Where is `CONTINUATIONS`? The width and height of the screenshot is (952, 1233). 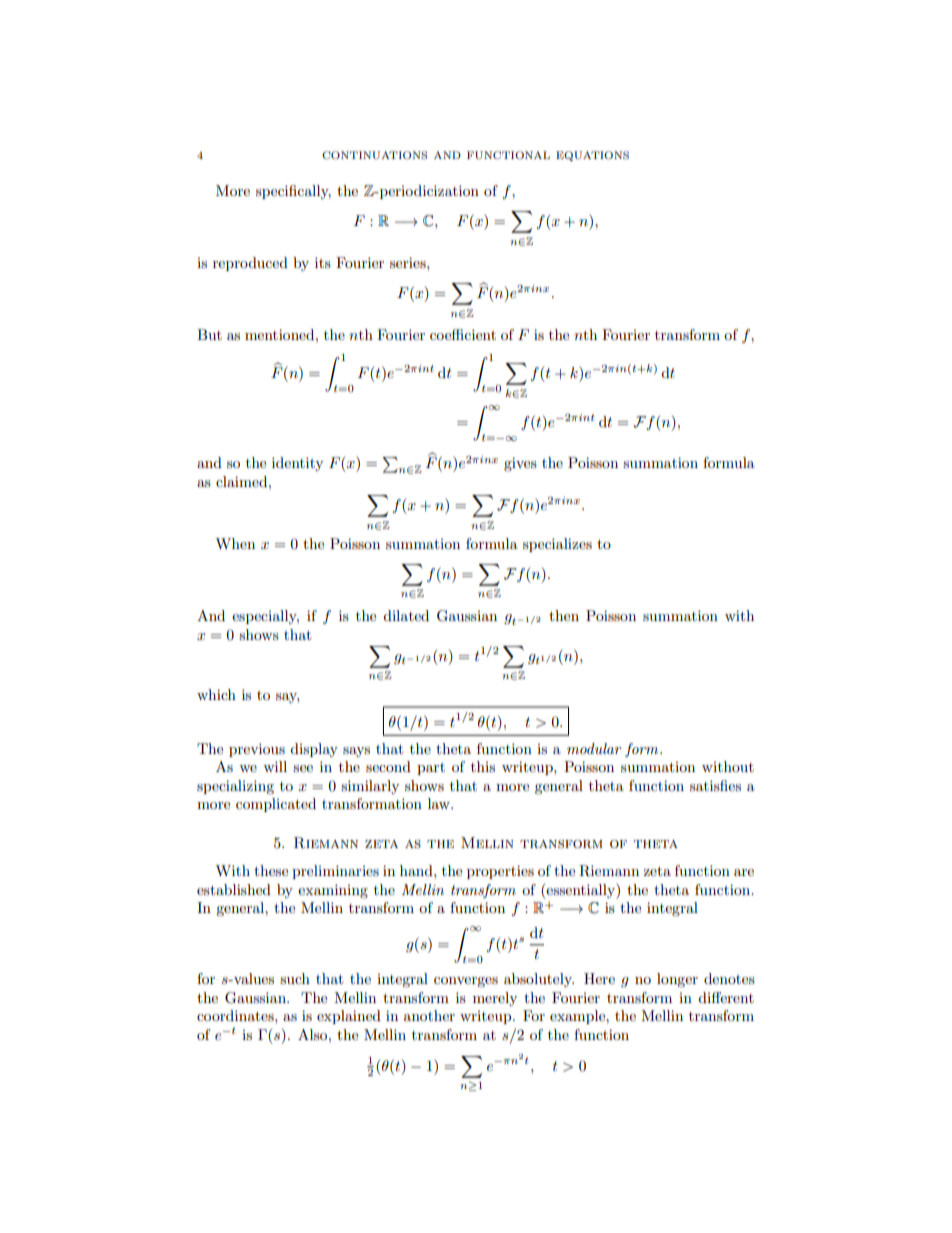
CONTINUATIONS is located at coordinates (374, 155).
